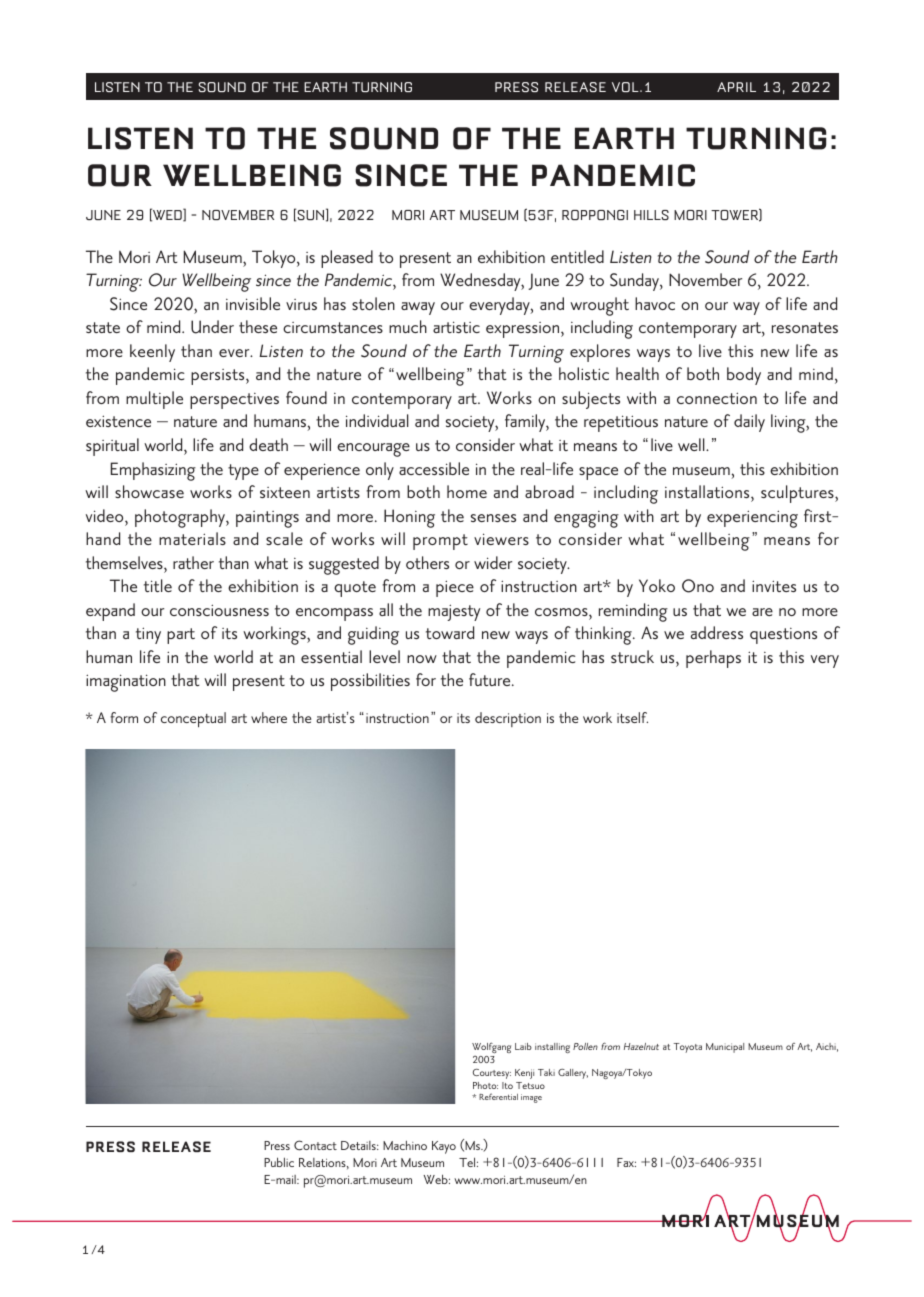 This page has width=924, height=1297. I want to click on part, so click(181, 636).
